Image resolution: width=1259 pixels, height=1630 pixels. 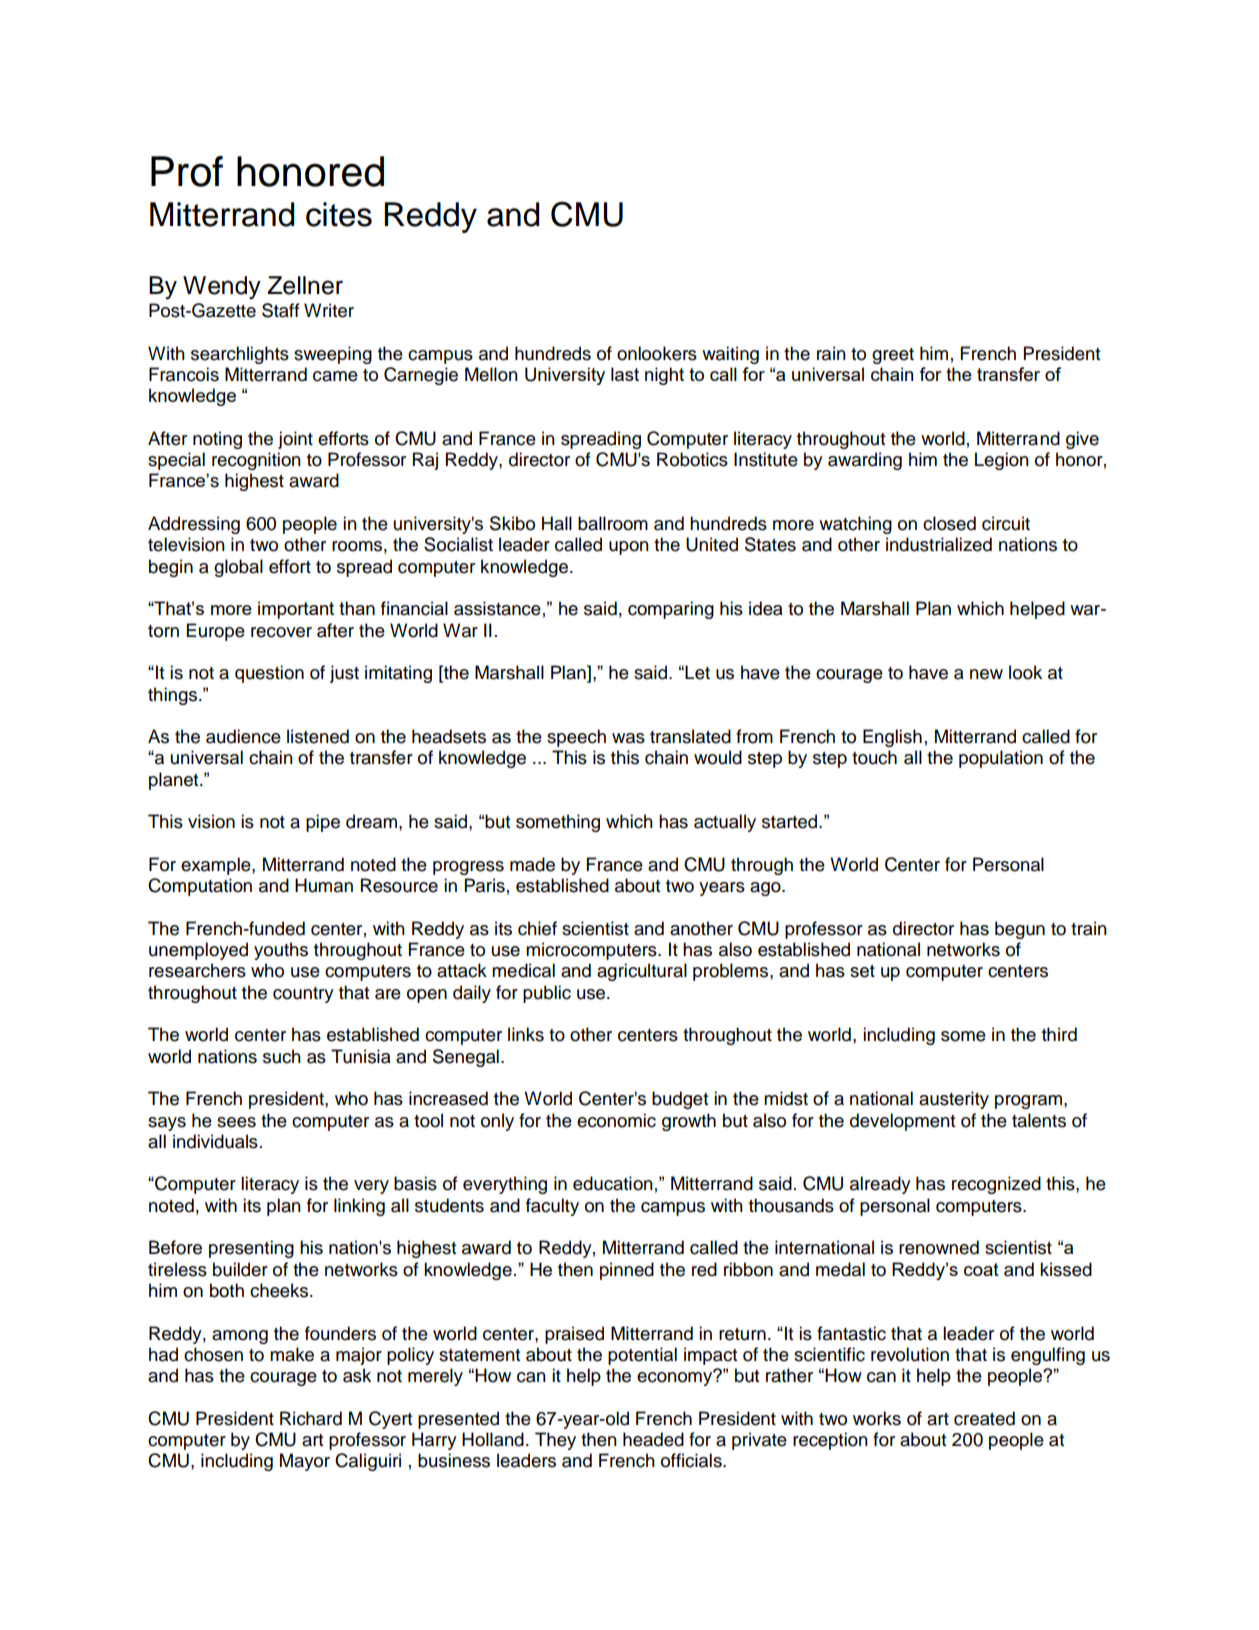 I want to click on pipe, so click(x=323, y=823).
